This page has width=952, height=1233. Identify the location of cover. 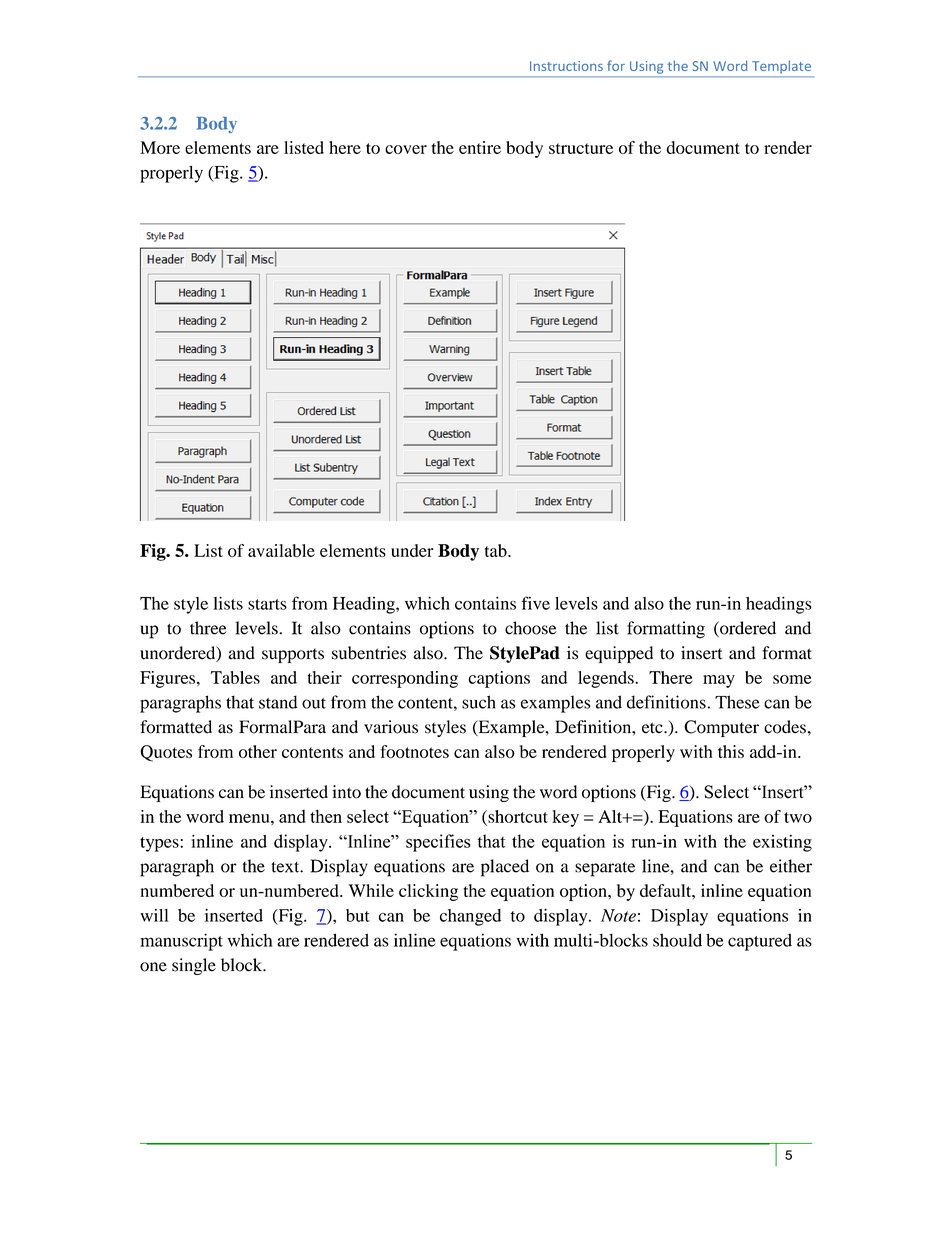
(406, 149).
